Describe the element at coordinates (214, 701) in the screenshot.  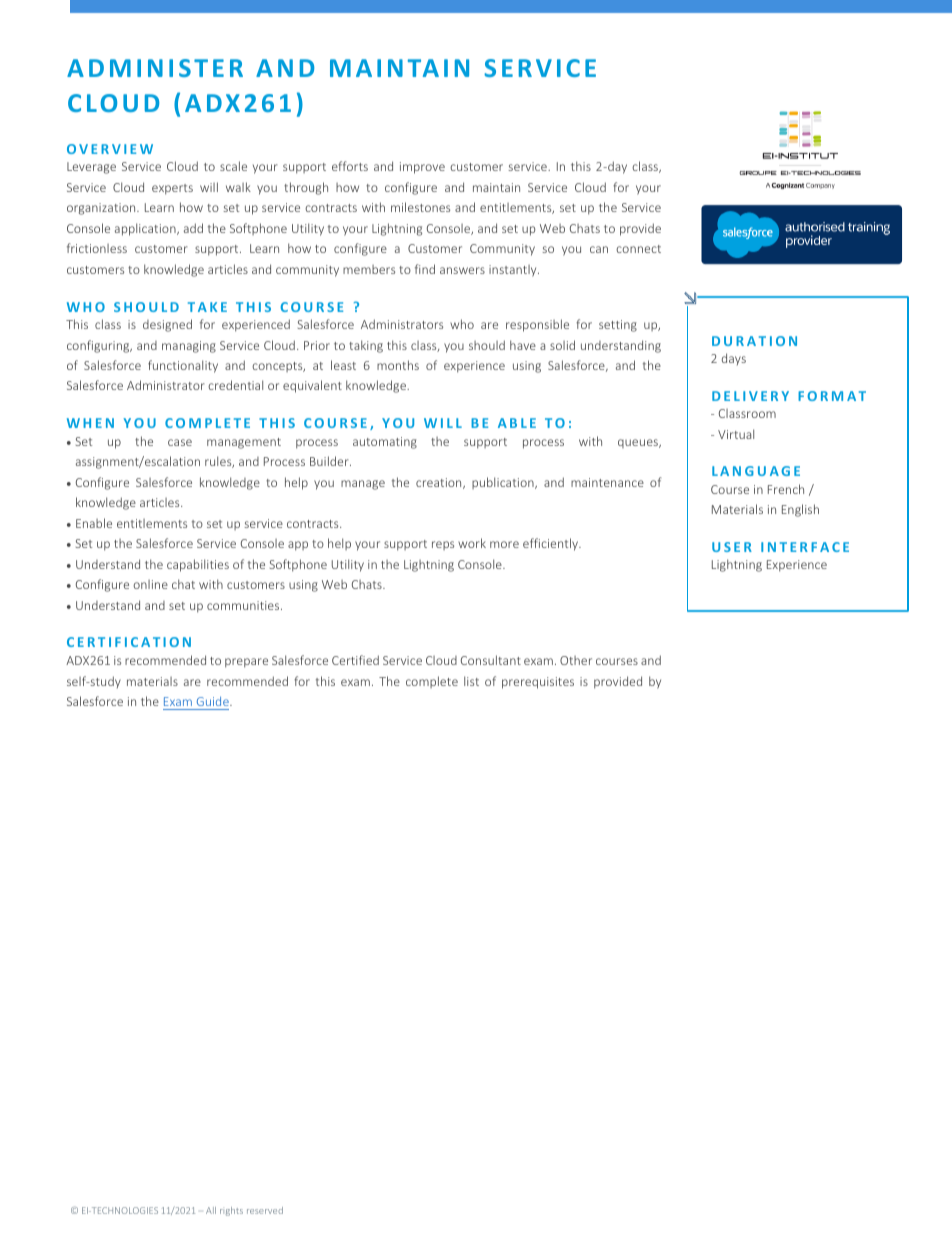
I see `Guide` at that location.
